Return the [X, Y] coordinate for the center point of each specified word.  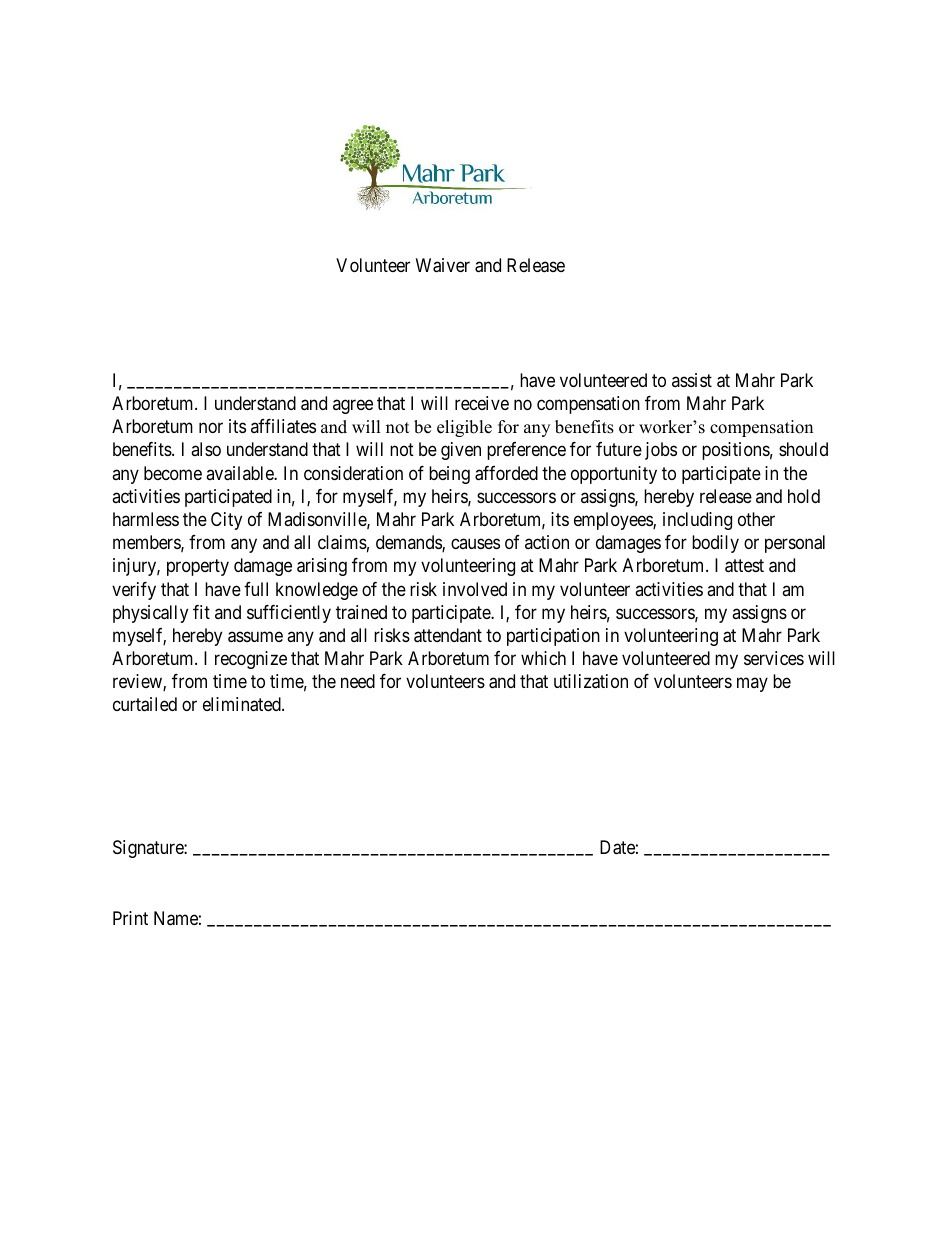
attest [744, 566]
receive [482, 403]
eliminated [243, 704]
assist [692, 380]
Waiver [443, 265]
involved [475, 589]
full [256, 589]
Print [130, 918]
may [752, 685]
